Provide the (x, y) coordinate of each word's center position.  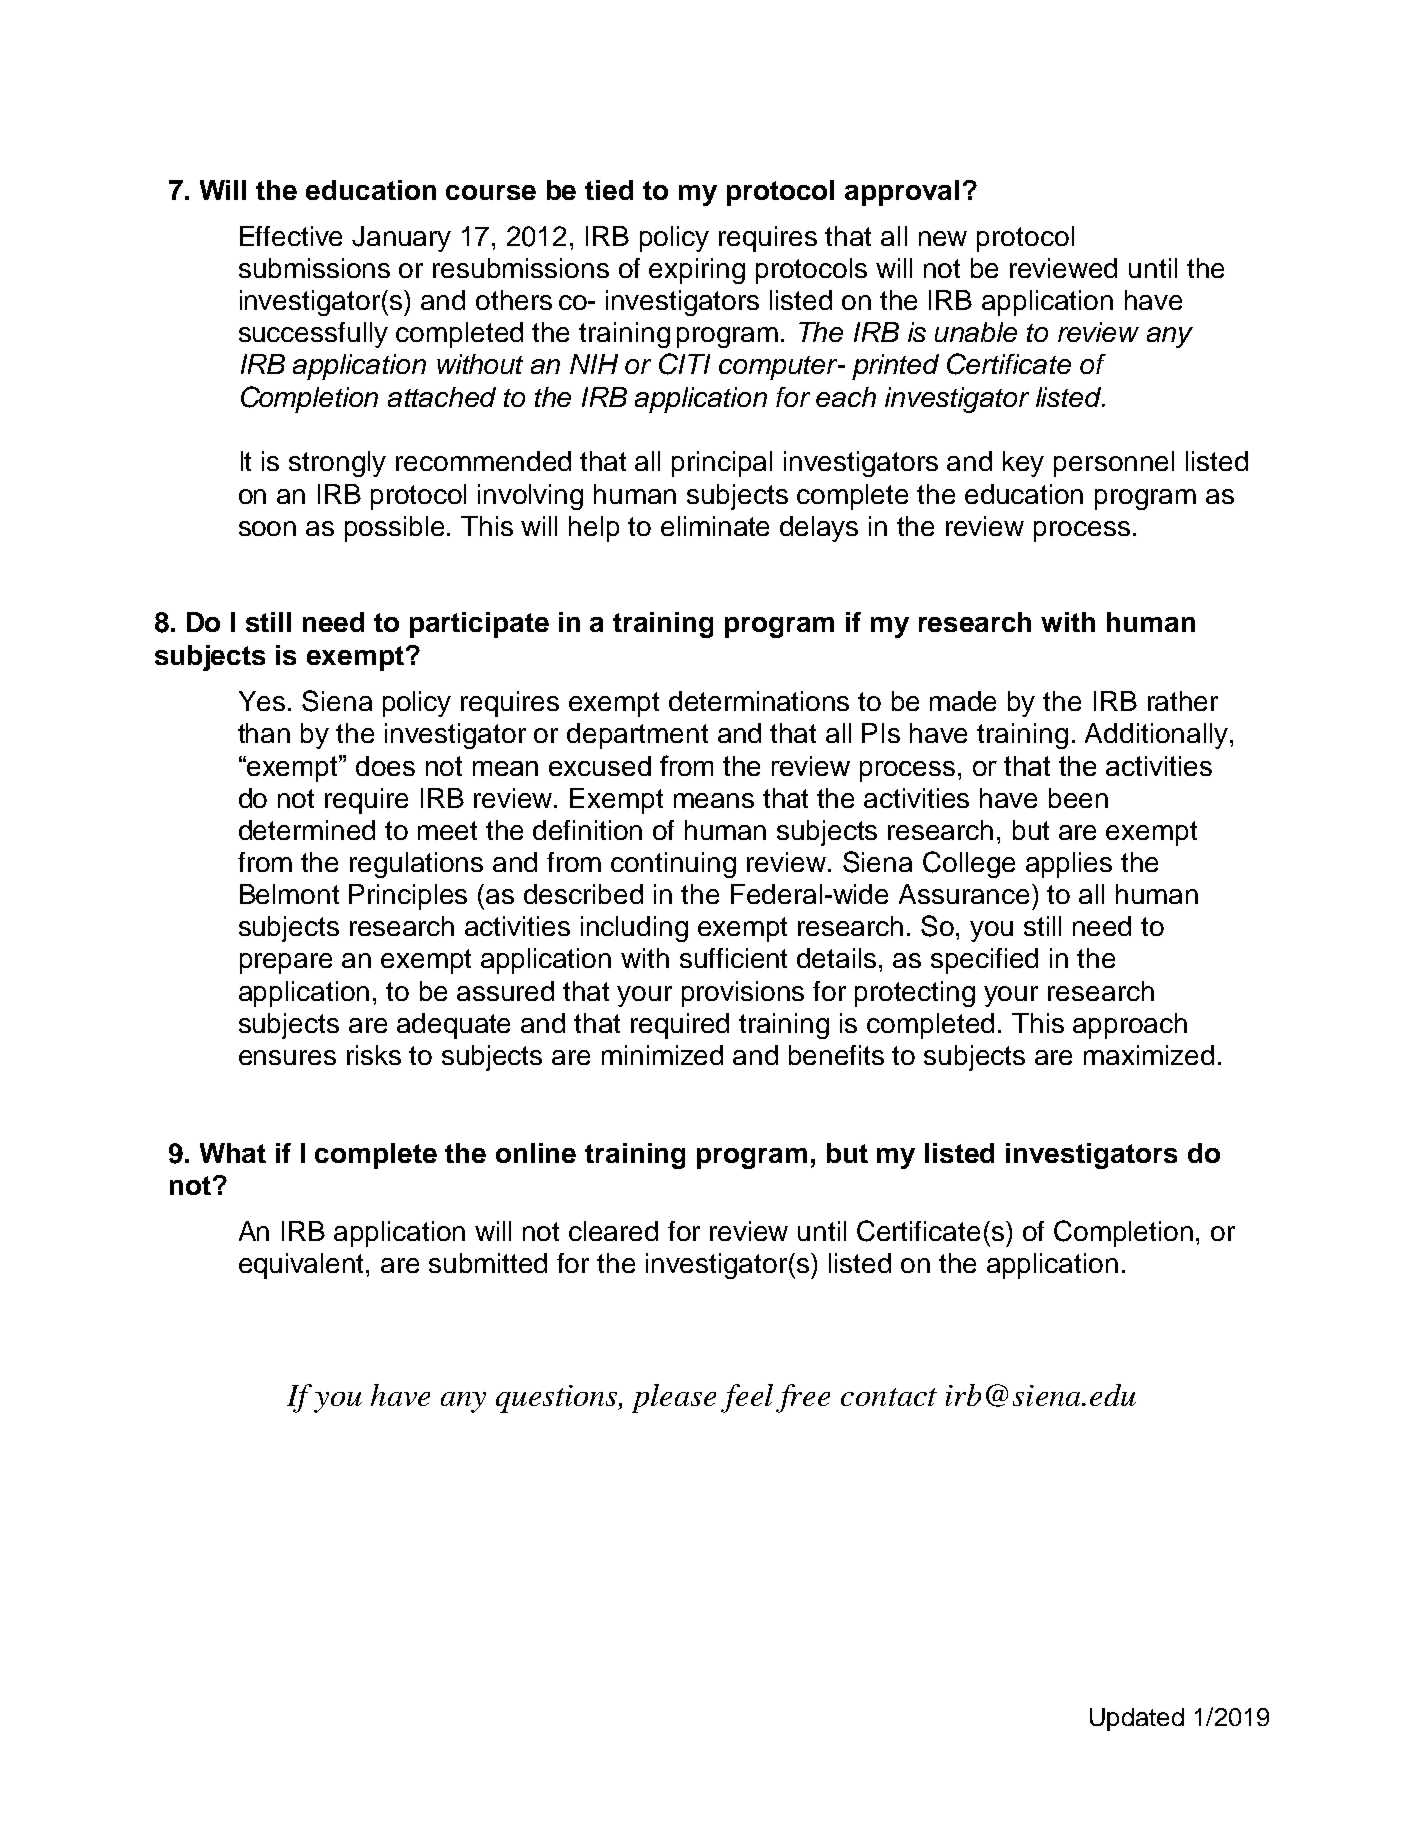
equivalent (303, 1266)
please (674, 1398)
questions (558, 1399)
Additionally (1156, 736)
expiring (697, 271)
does (385, 766)
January (401, 239)
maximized (1149, 1055)
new (943, 238)
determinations (759, 701)
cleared (613, 1231)
